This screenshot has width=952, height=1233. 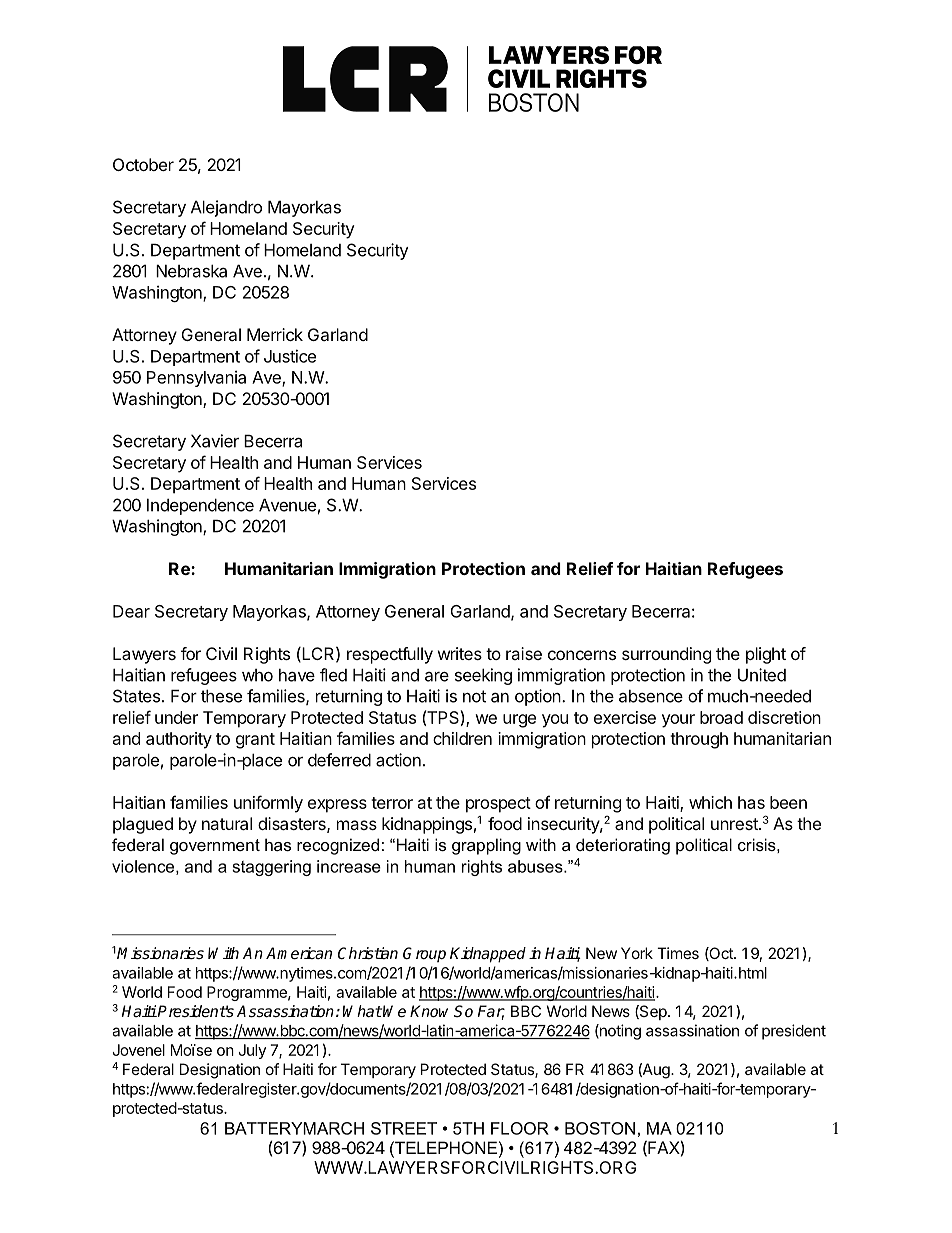 I want to click on Justice, so click(x=290, y=356).
